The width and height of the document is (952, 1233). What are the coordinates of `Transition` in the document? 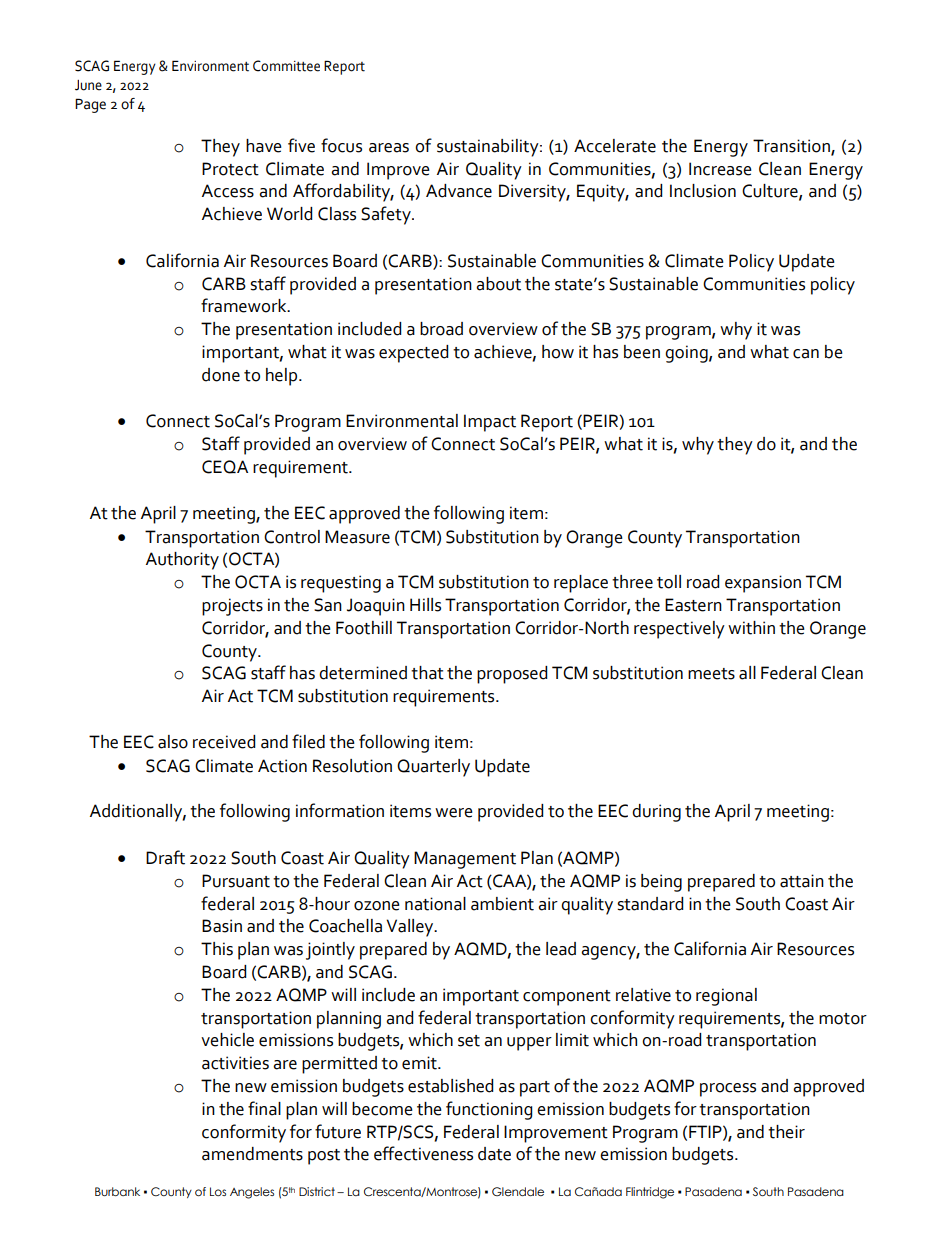 It's located at (792, 146).
